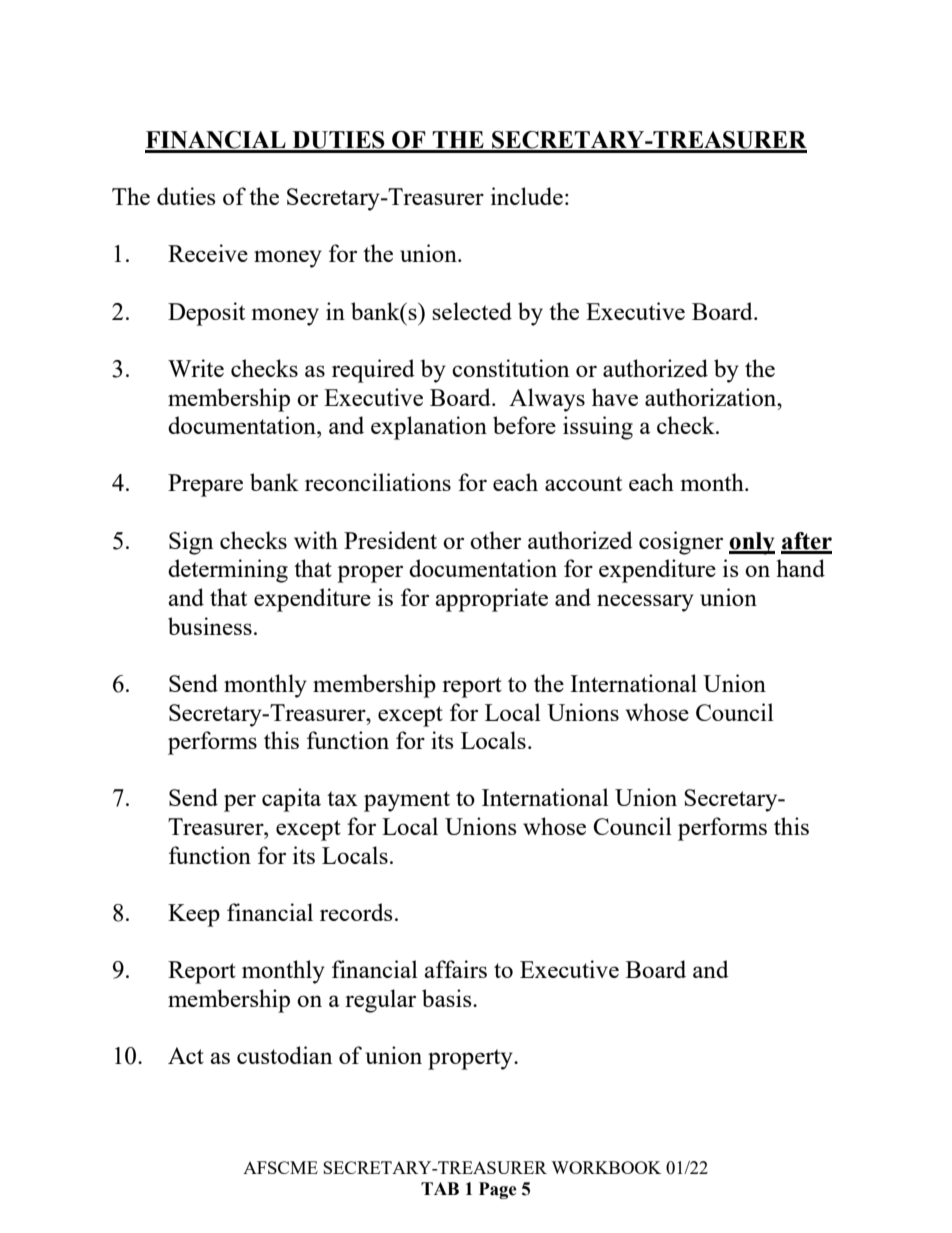 The image size is (952, 1233). Describe the element at coordinates (196, 368) in the document. I see `Write` at that location.
